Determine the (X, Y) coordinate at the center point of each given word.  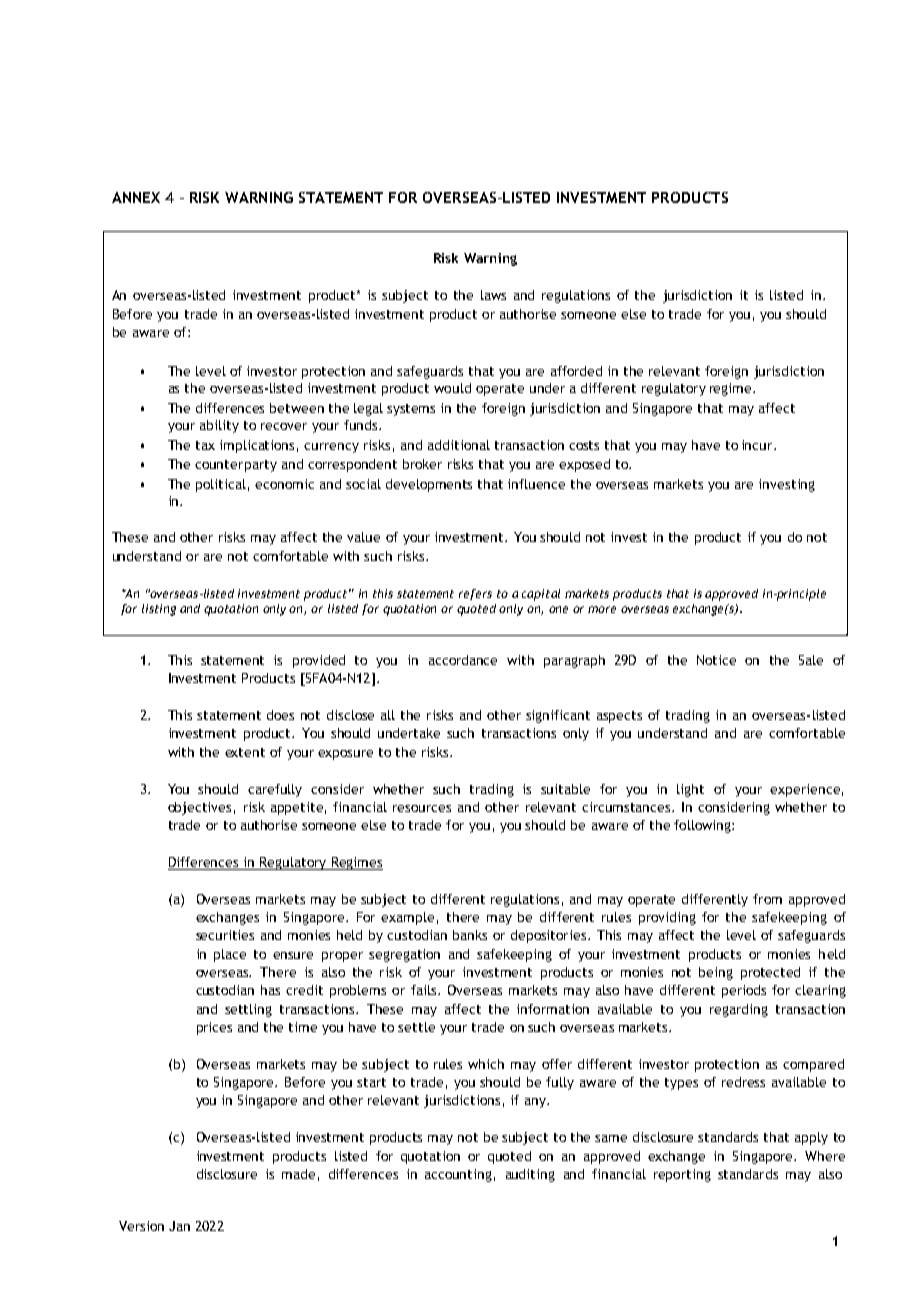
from (767, 899)
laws (493, 295)
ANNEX (136, 197)
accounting (458, 1175)
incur (758, 445)
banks (470, 935)
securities (225, 935)
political (221, 485)
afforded (576, 371)
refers (475, 594)
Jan (179, 1226)
